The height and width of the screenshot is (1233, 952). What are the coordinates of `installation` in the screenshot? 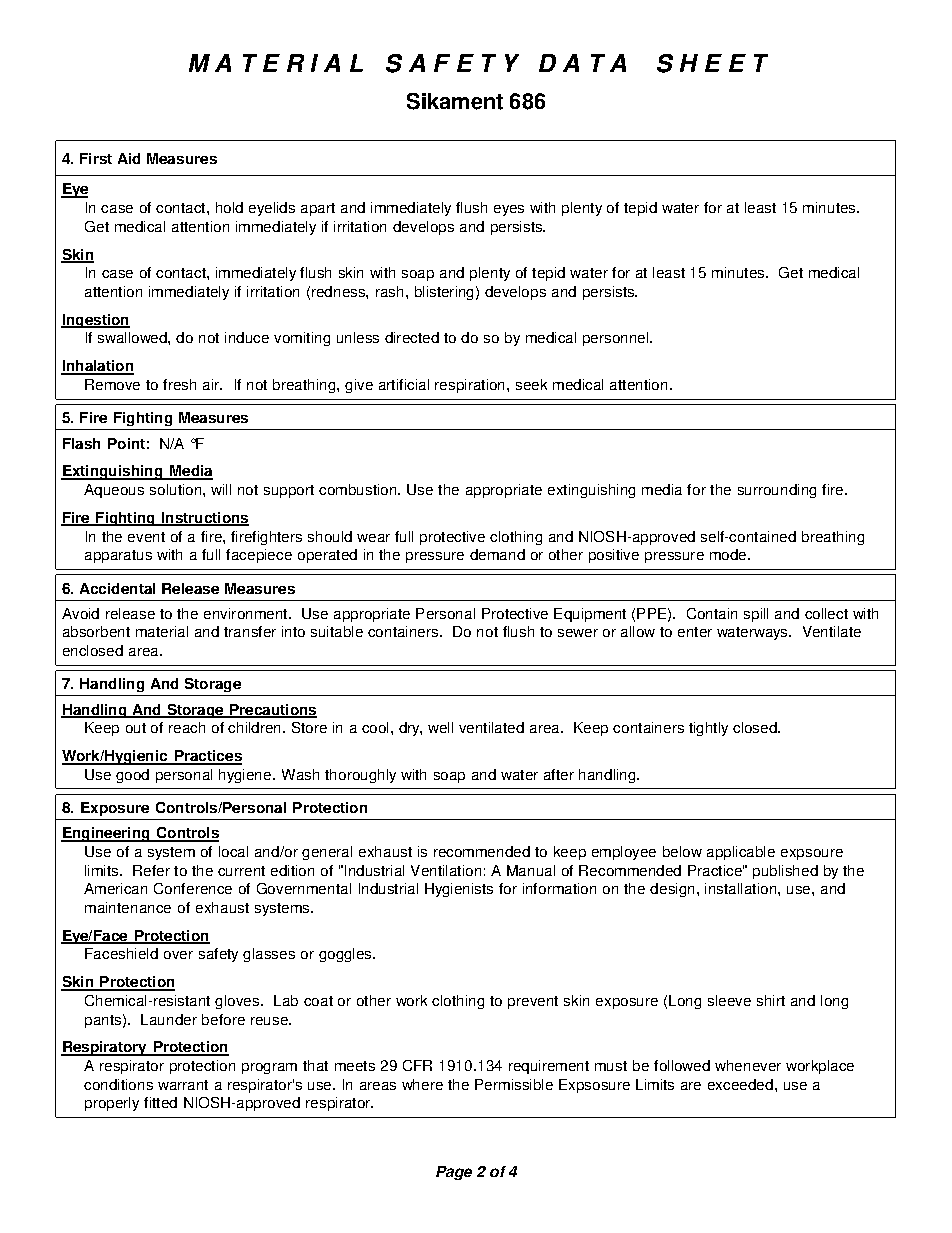 It's located at (740, 888).
